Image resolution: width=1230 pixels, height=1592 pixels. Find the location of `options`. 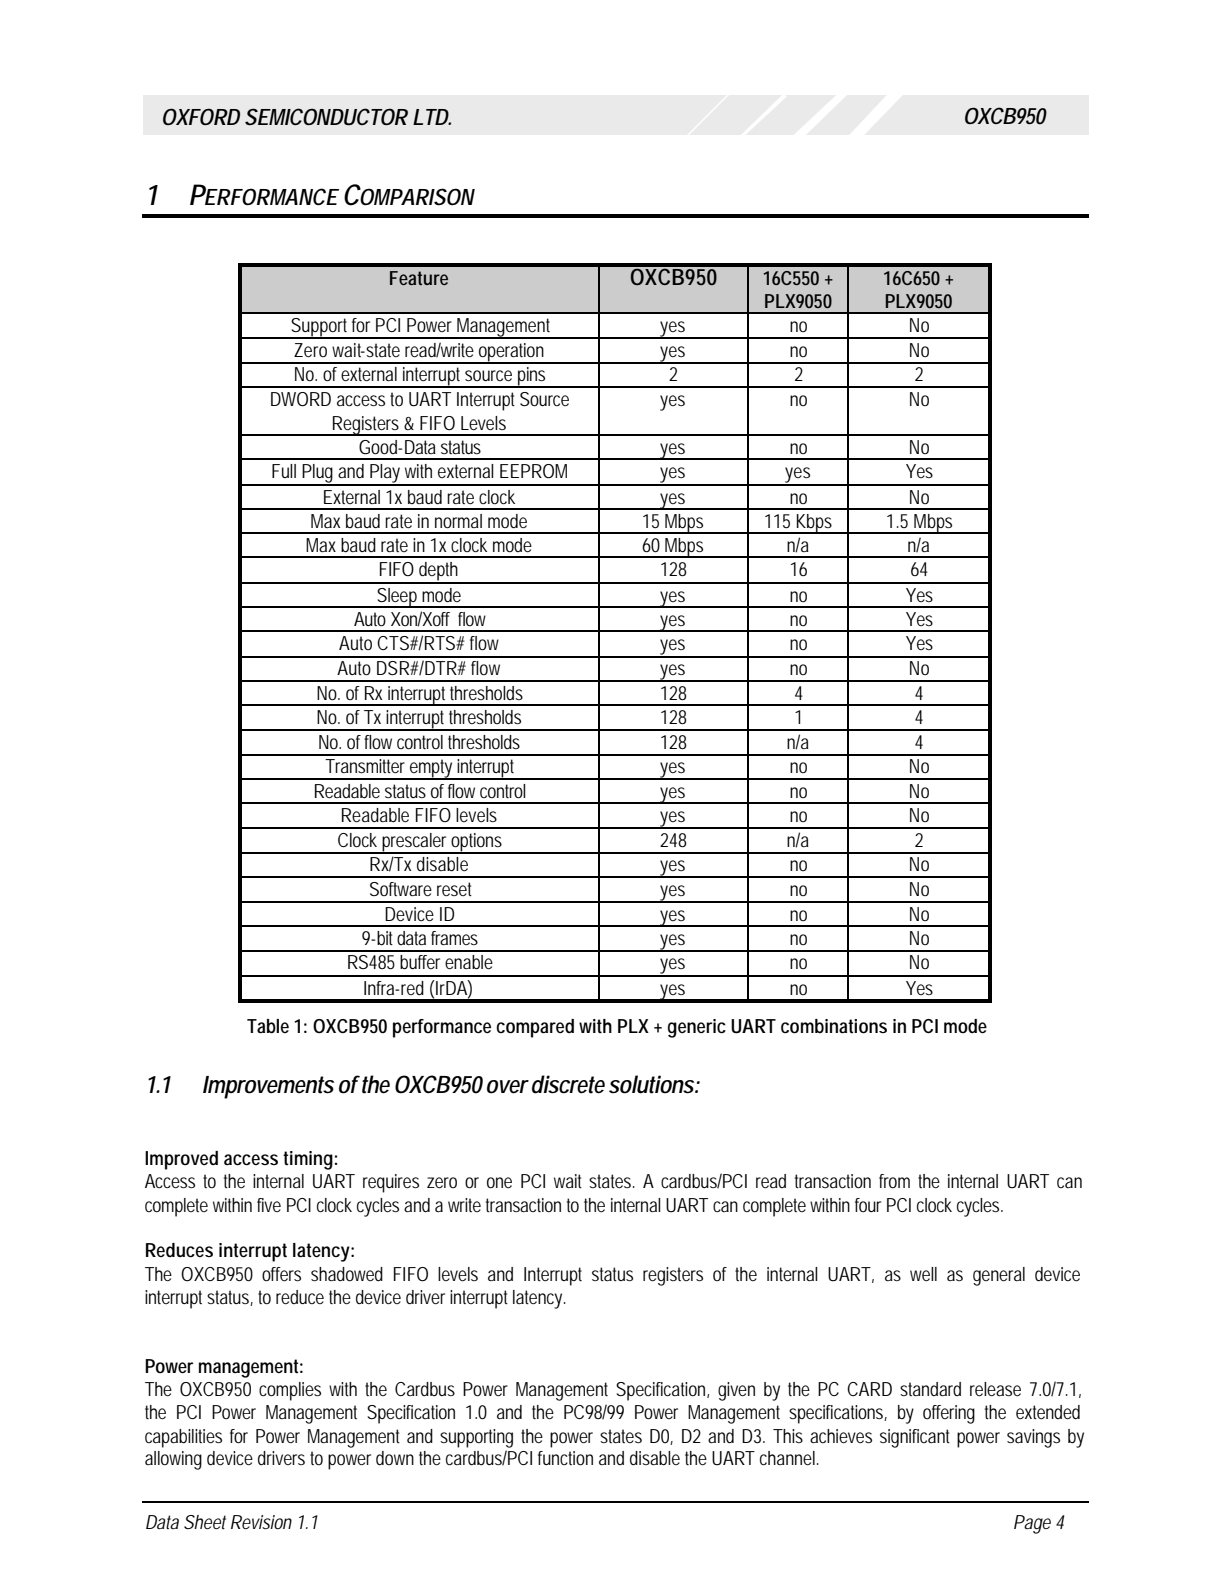

options is located at coordinates (478, 843).
